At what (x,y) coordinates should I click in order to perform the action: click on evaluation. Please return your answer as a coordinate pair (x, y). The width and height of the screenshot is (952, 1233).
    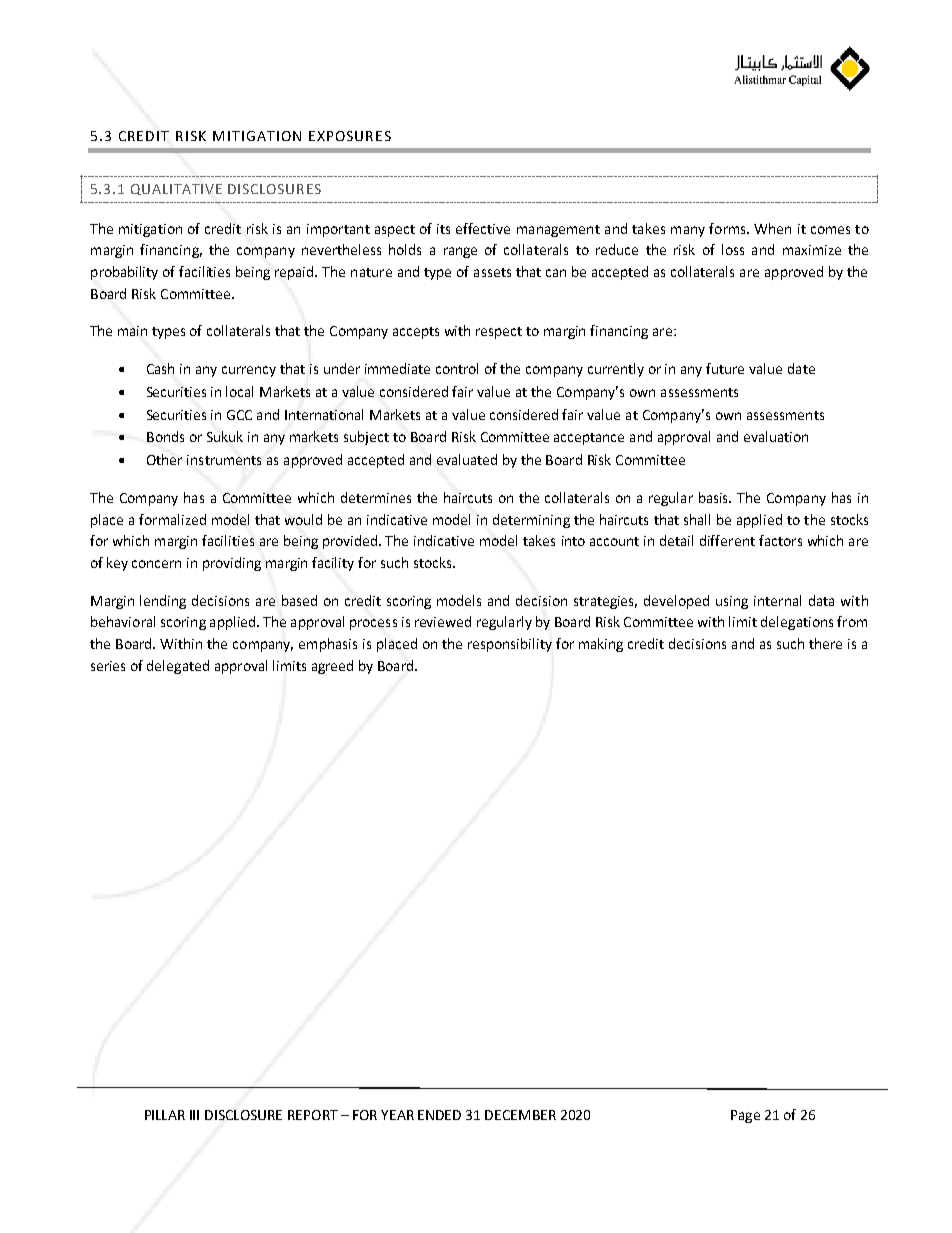
    Looking at the image, I should click on (776, 436).
